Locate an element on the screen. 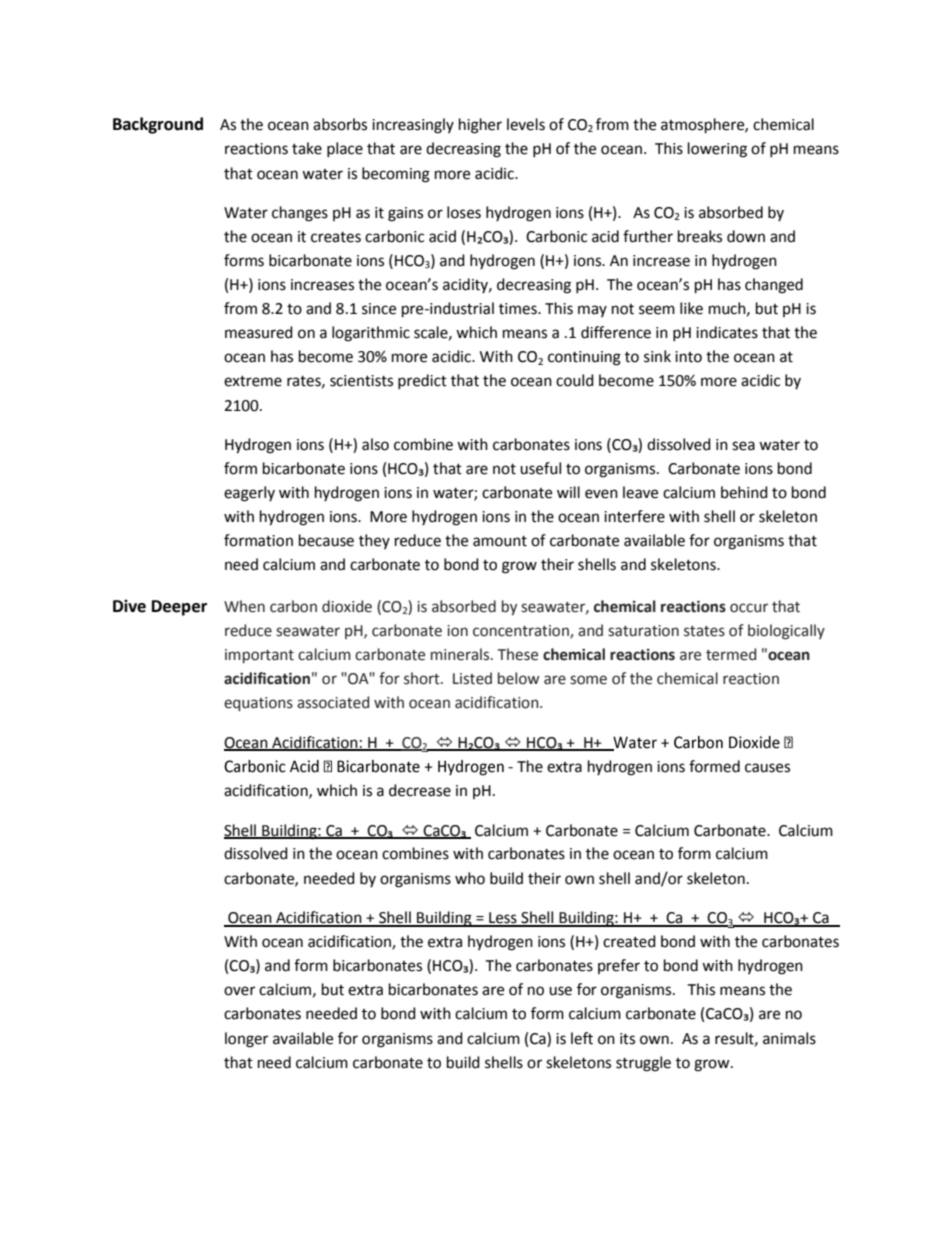  Background is located at coordinates (158, 125).
